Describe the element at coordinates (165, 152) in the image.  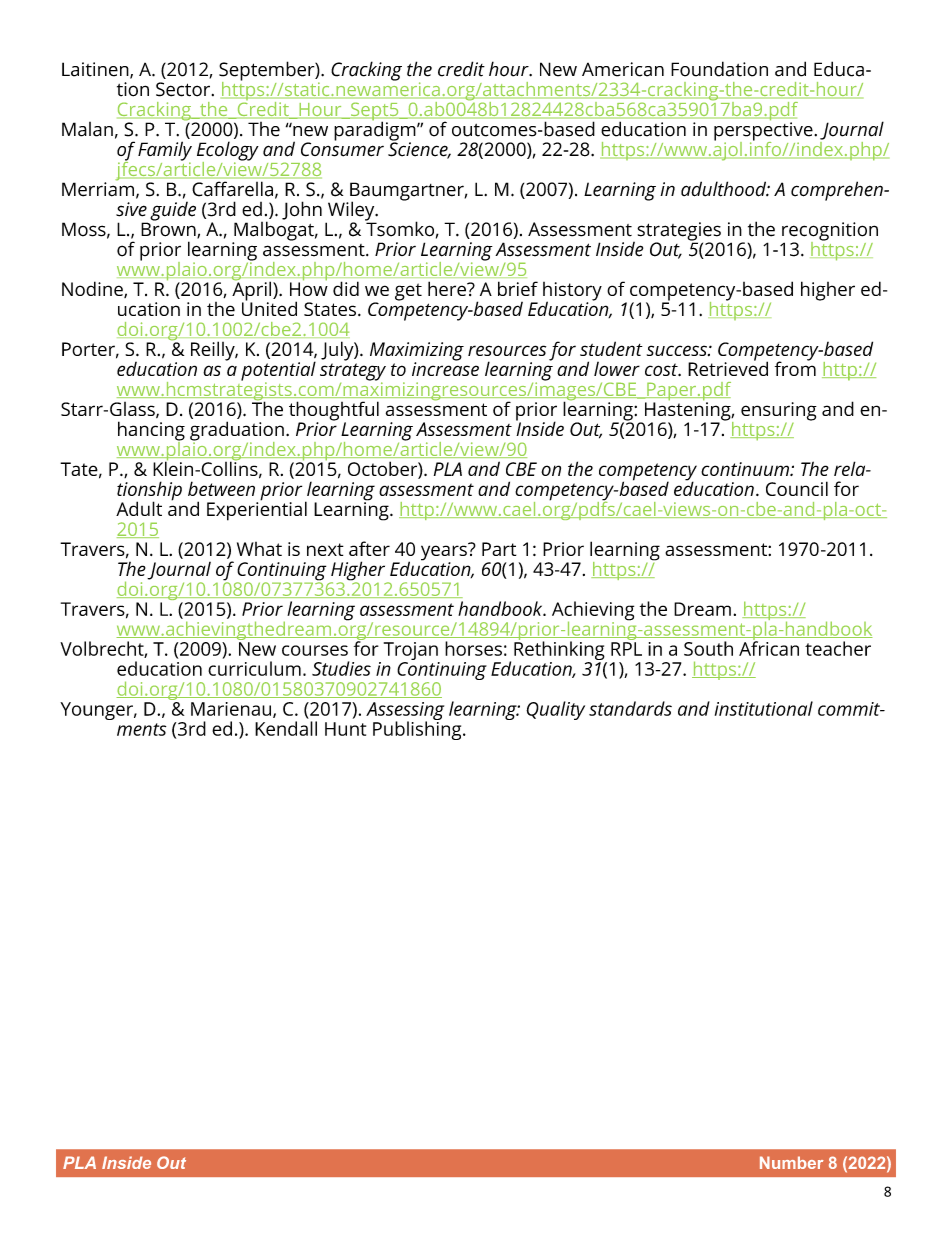
I see `Family` at that location.
